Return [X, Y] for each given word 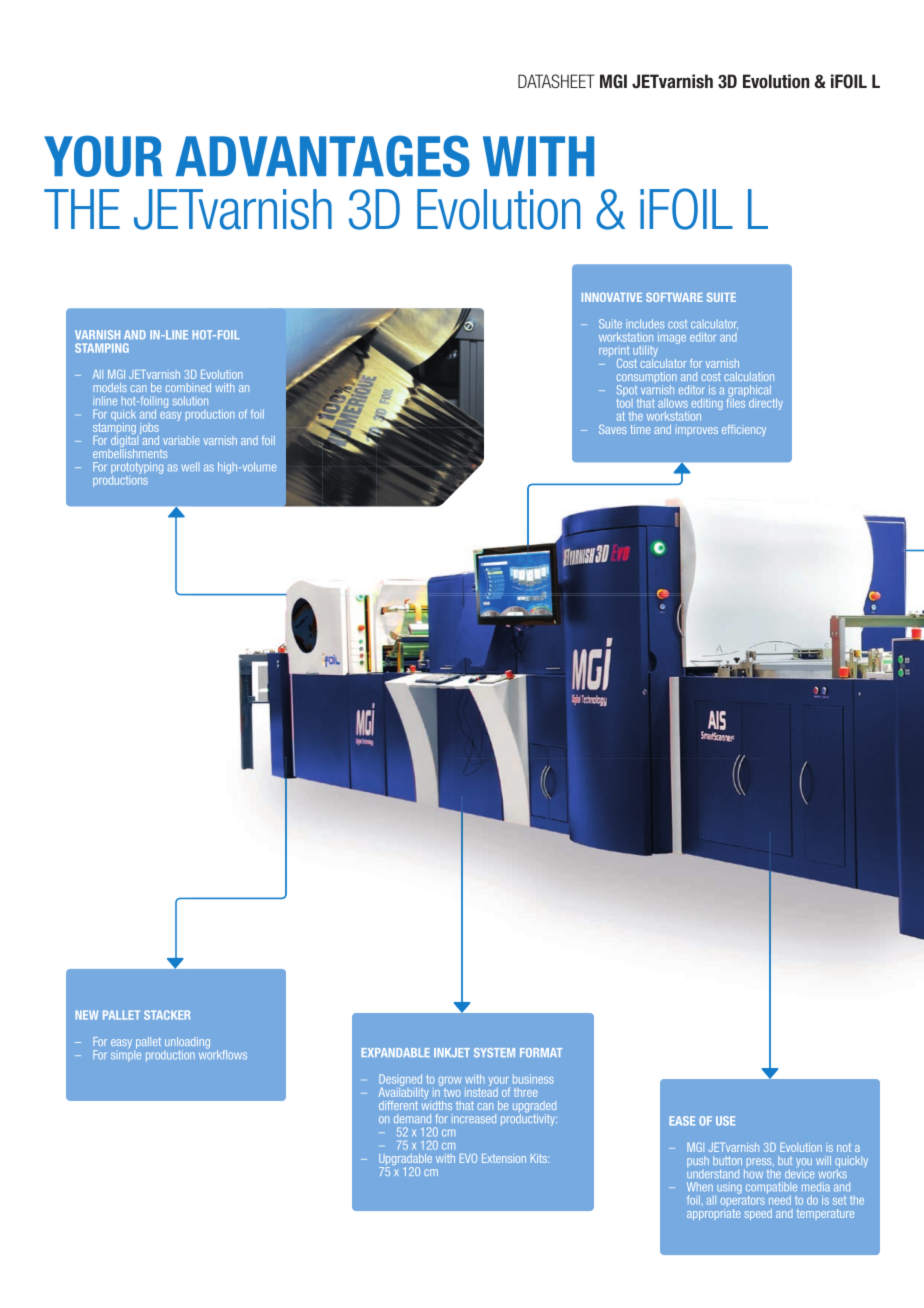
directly [766, 404]
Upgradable [405, 1161]
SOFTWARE [674, 297]
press [759, 1164]
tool [625, 402]
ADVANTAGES [323, 156]
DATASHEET [556, 81]
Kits [540, 1158]
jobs [148, 430]
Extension [504, 1158]
